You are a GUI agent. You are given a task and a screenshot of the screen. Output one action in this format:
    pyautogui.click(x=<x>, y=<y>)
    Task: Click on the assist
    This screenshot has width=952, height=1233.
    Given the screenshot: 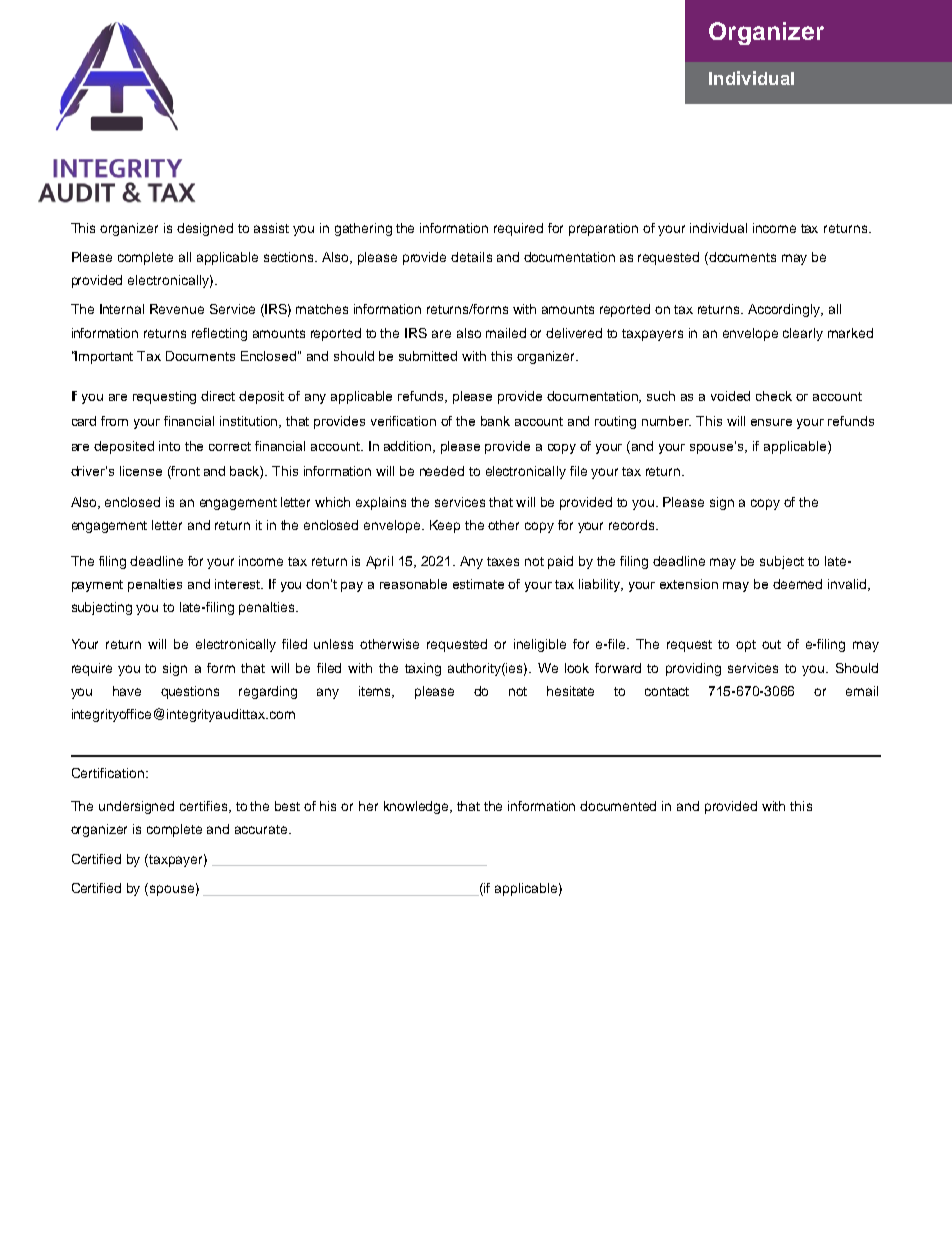 What is the action you would take?
    pyautogui.click(x=271, y=228)
